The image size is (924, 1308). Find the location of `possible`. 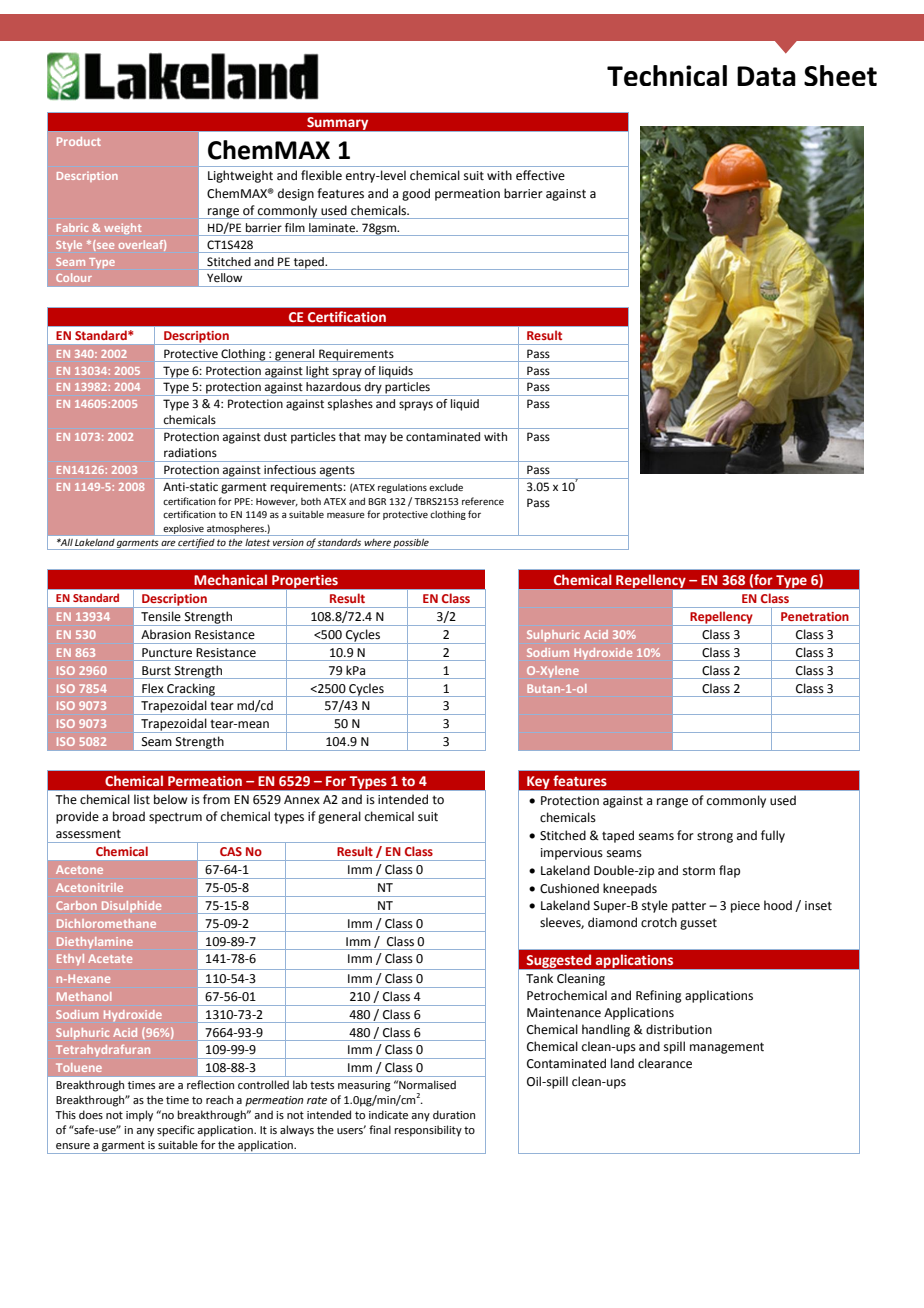

possible is located at coordinates (411, 544).
